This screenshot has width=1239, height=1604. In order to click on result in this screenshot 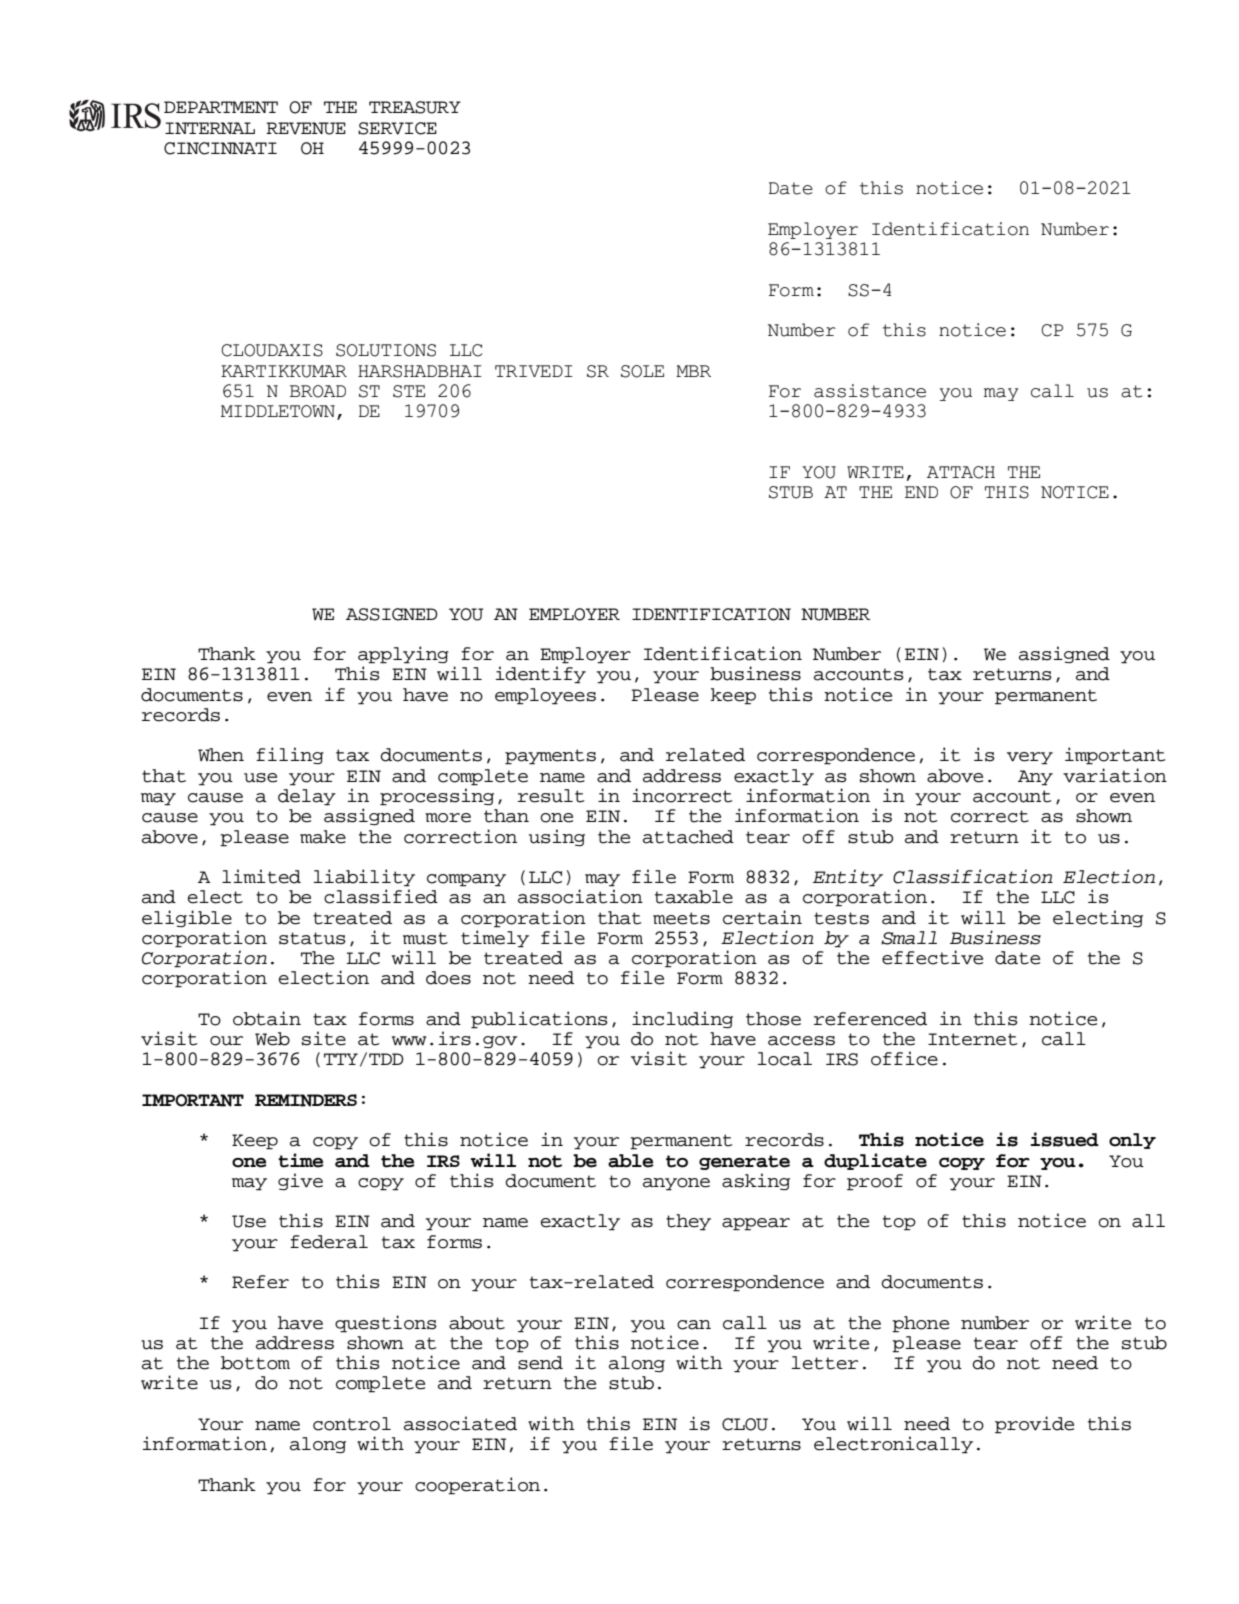, I will do `click(551, 796)`.
